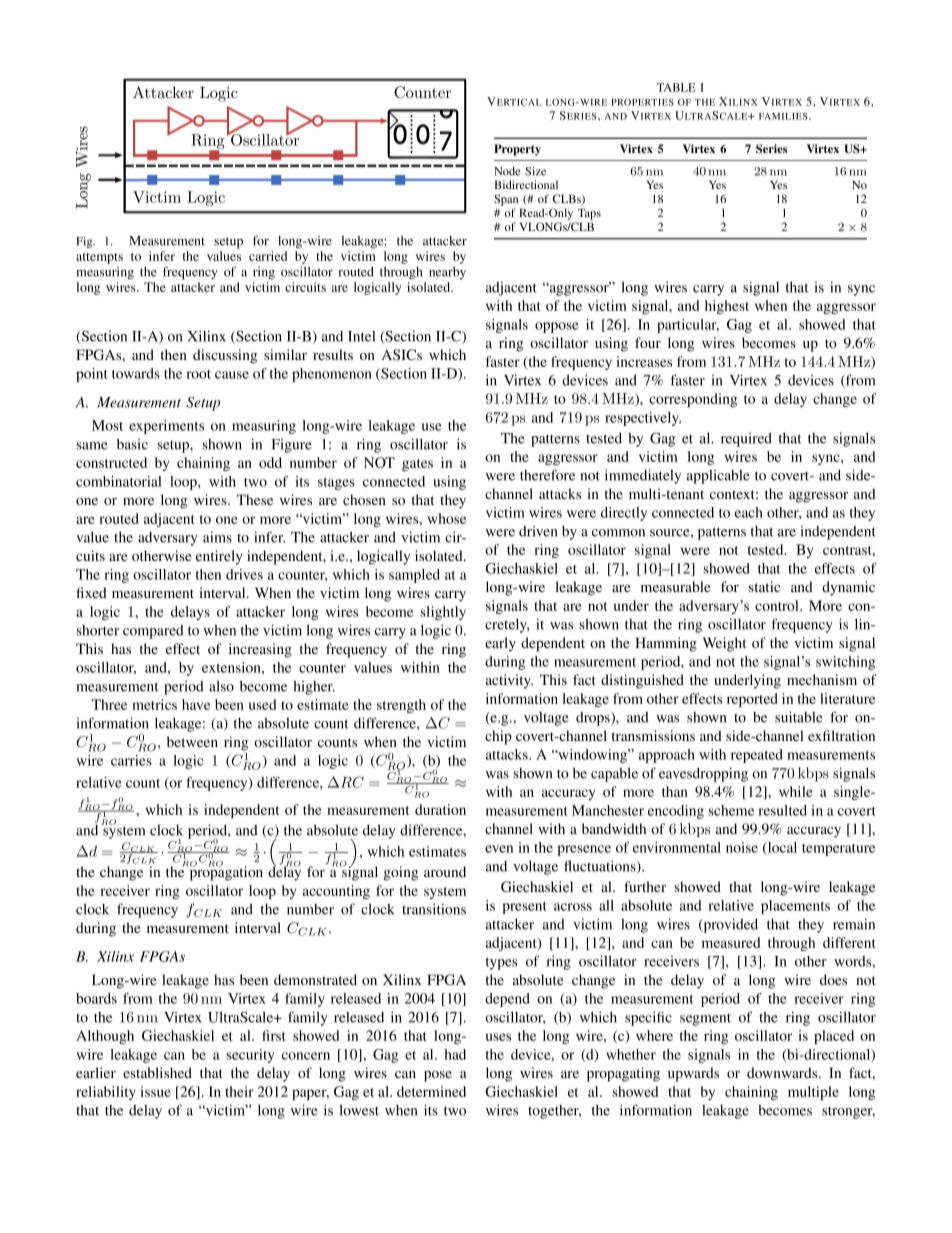 The width and height of the screenshot is (952, 1233). What do you see at coordinates (268, 256) in the screenshot?
I see `carried` at bounding box center [268, 256].
